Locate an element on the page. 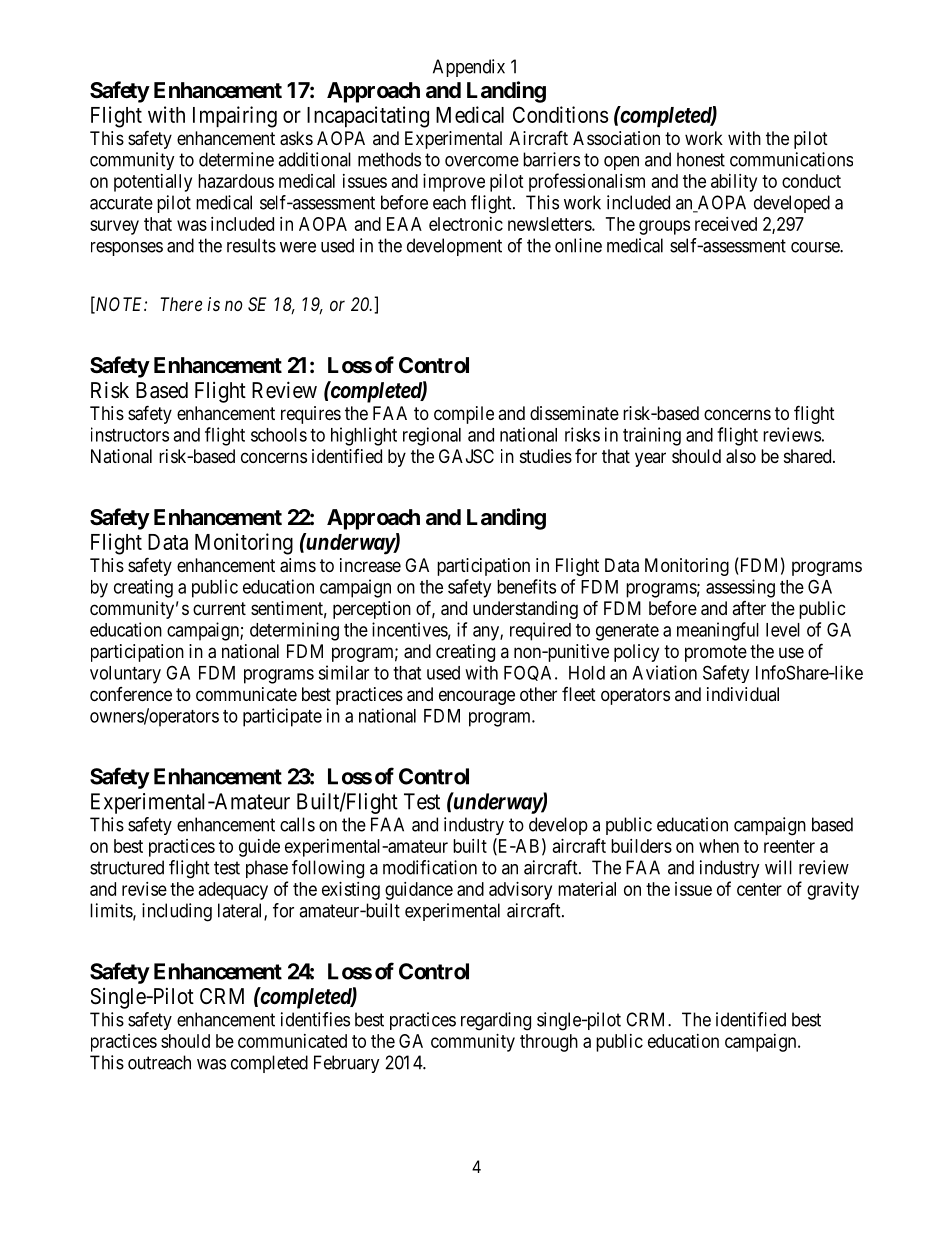 Image resolution: width=952 pixels, height=1233 pixels. individual is located at coordinates (743, 694).
